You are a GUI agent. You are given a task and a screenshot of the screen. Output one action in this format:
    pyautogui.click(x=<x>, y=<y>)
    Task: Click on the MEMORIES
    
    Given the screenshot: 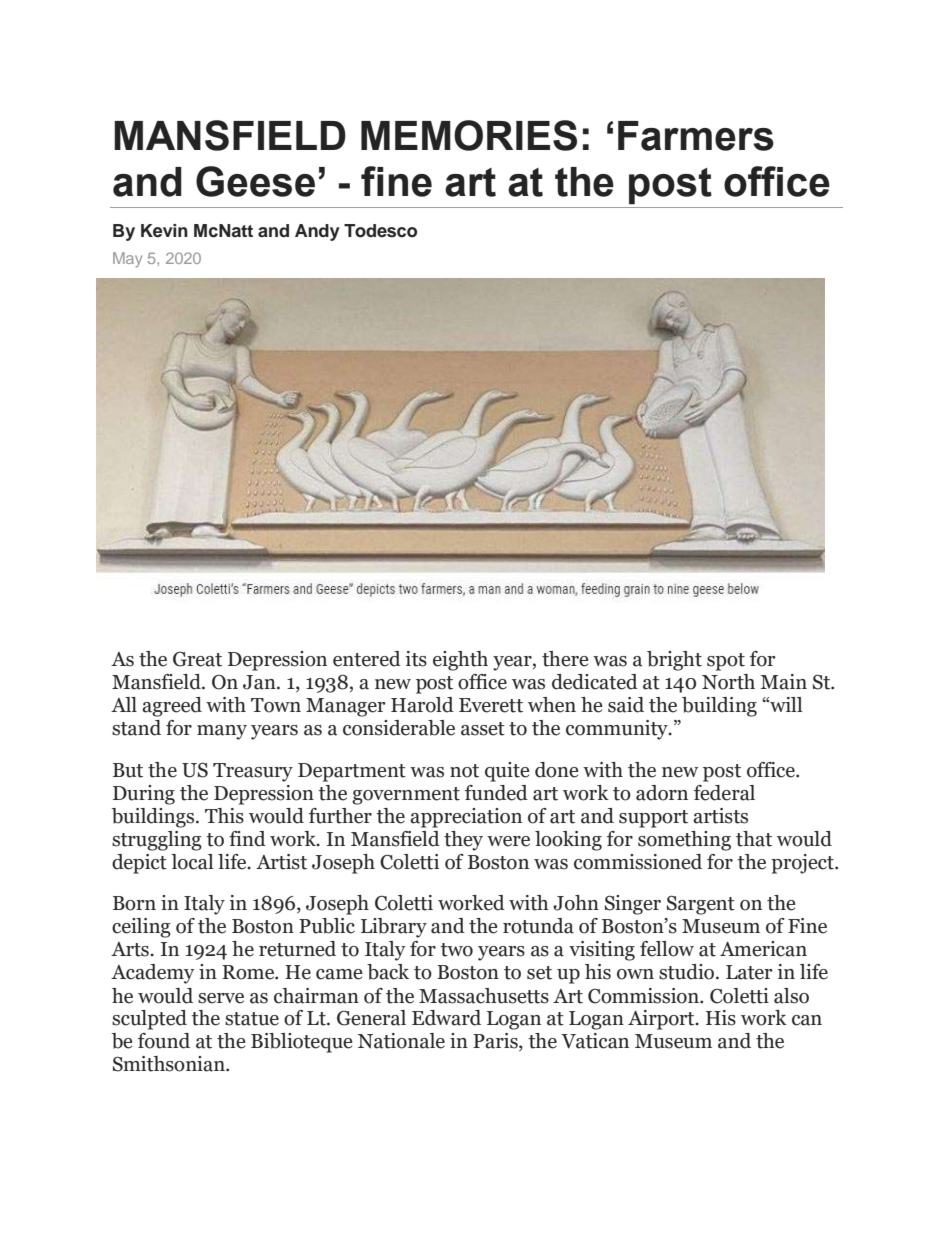 What is the action you would take?
    pyautogui.click(x=469, y=135)
